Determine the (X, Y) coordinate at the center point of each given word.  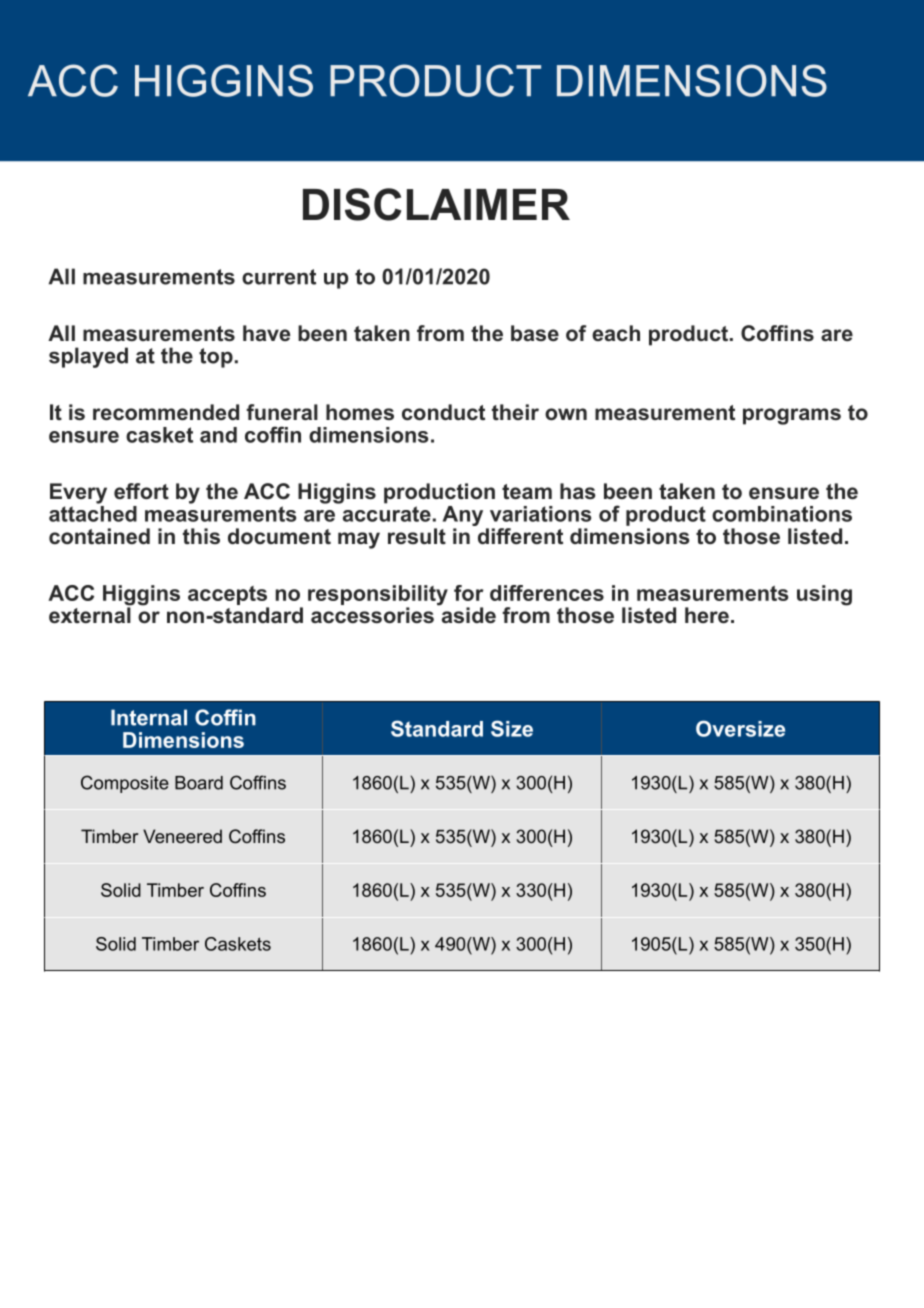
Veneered (182, 836)
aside (467, 614)
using (824, 595)
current (279, 277)
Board (199, 783)
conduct (443, 412)
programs (792, 416)
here (707, 615)
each (616, 333)
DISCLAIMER (436, 204)
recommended (166, 412)
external (90, 614)
